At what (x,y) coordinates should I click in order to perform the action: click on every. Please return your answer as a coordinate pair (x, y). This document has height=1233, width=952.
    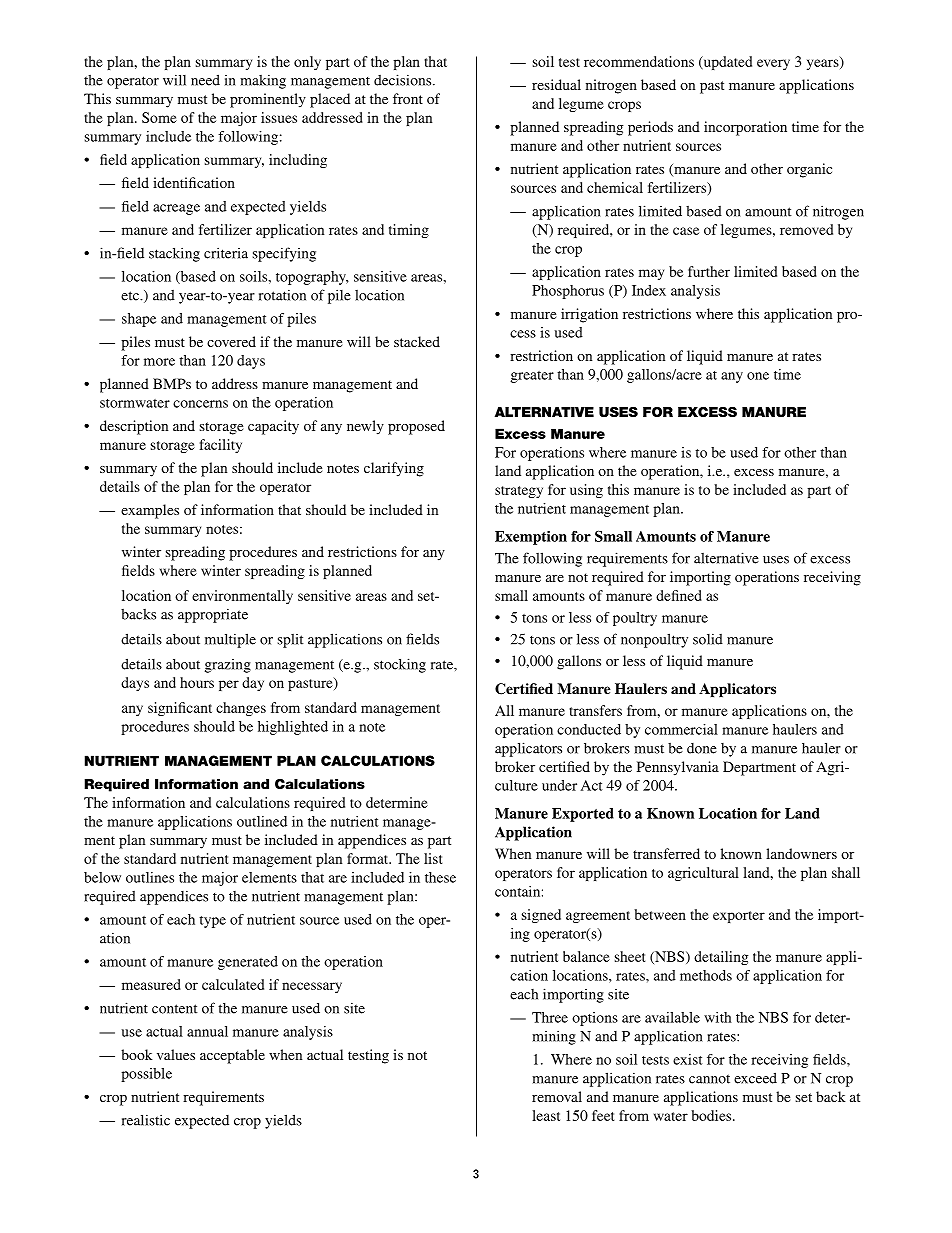
    Looking at the image, I should click on (773, 64).
